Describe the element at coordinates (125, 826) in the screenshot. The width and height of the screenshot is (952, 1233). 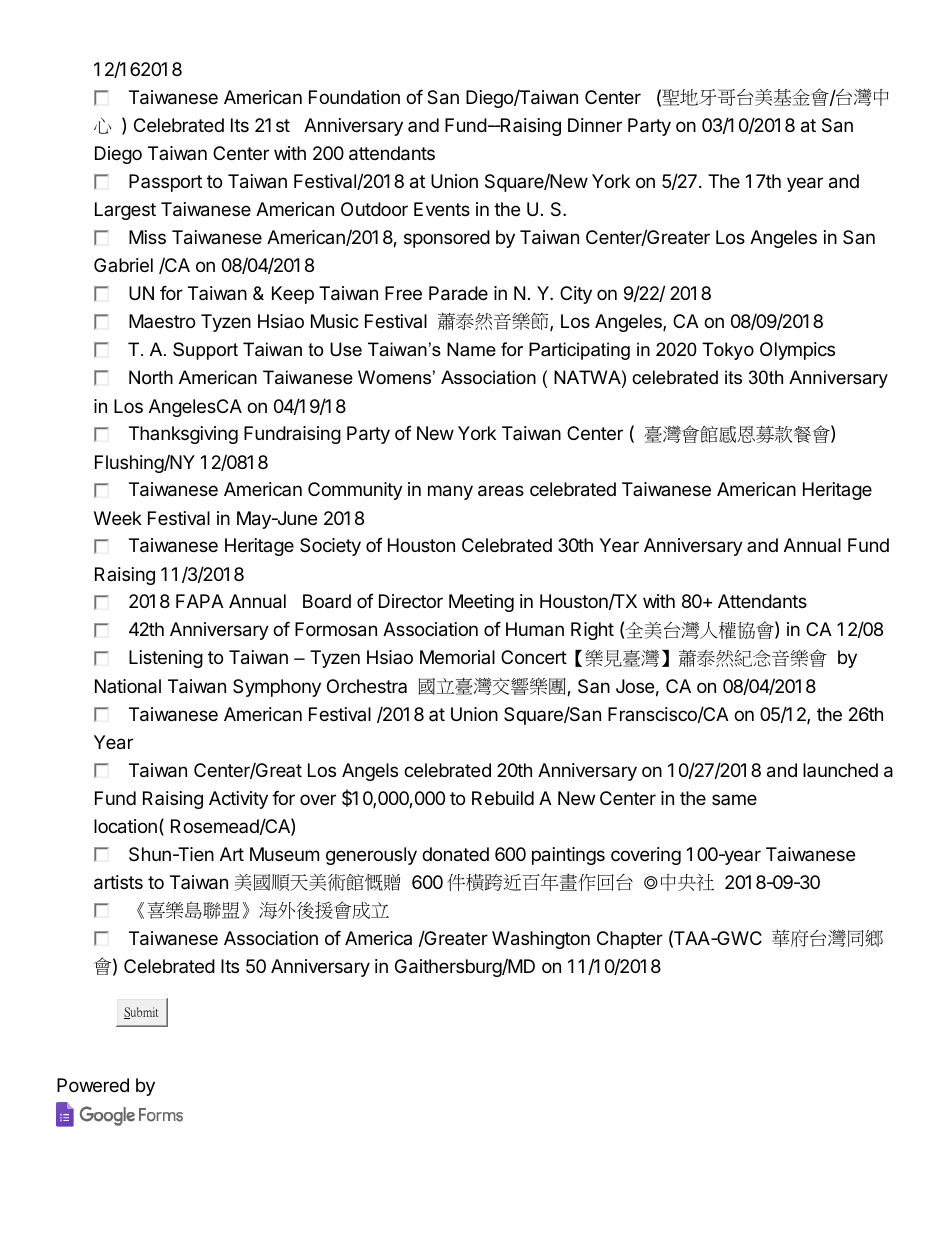
I see `location` at that location.
